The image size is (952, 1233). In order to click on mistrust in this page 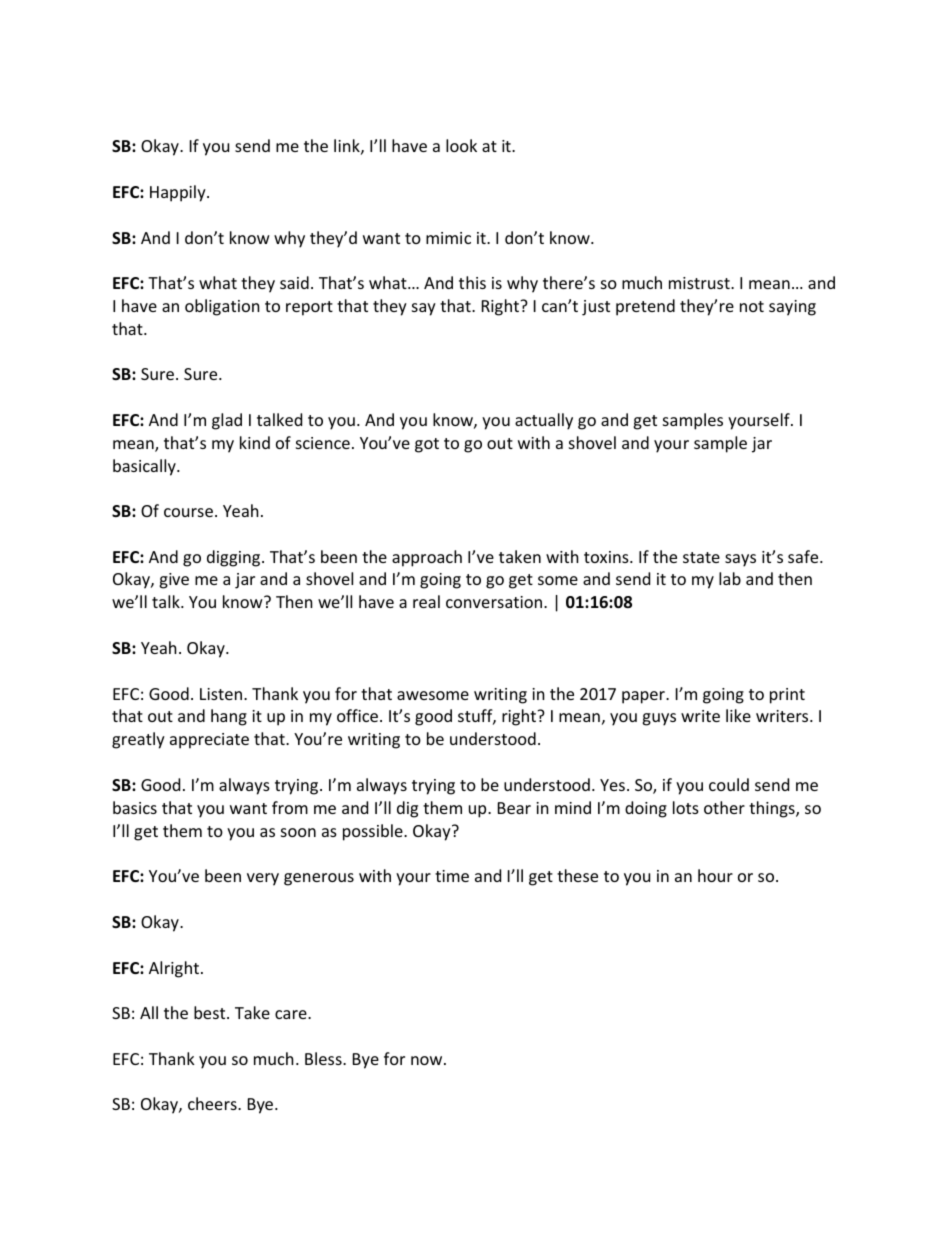, I will do `click(700, 283)`.
